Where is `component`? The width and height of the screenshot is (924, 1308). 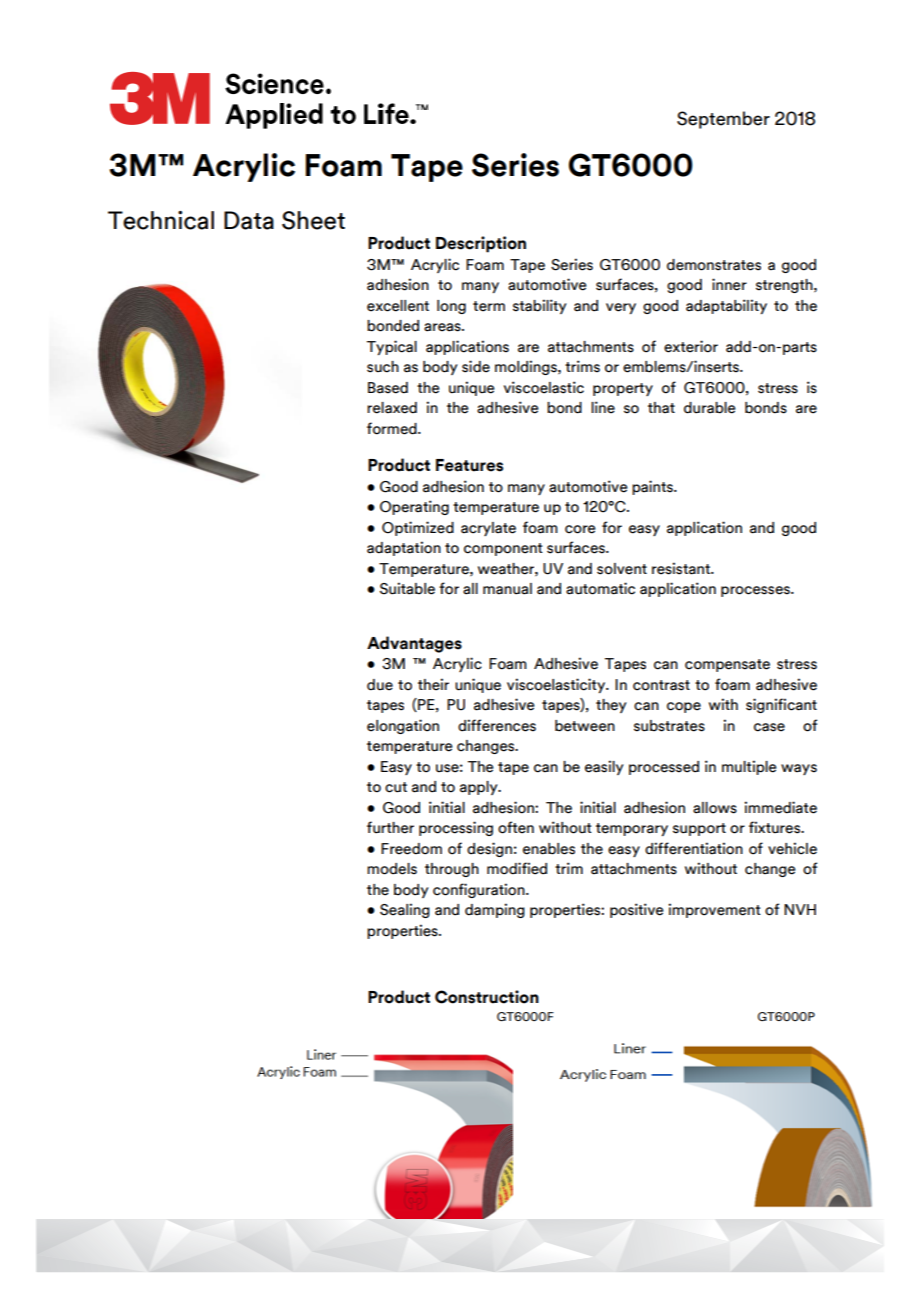 component is located at coordinates (503, 549).
